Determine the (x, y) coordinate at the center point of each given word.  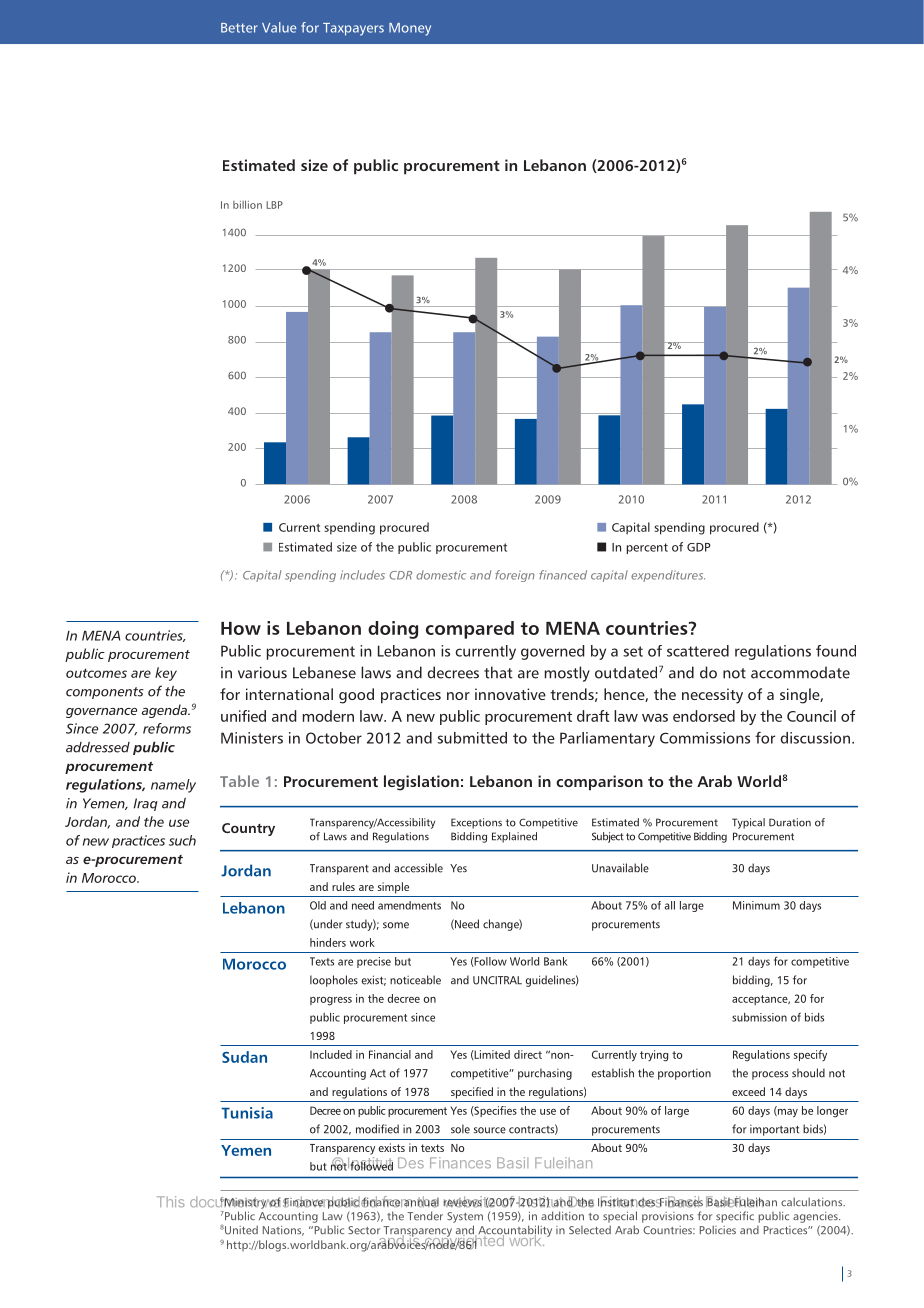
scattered (698, 651)
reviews (464, 1202)
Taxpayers (353, 29)
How (241, 628)
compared (470, 630)
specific (735, 1217)
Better (239, 28)
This (170, 1202)
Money (410, 29)
